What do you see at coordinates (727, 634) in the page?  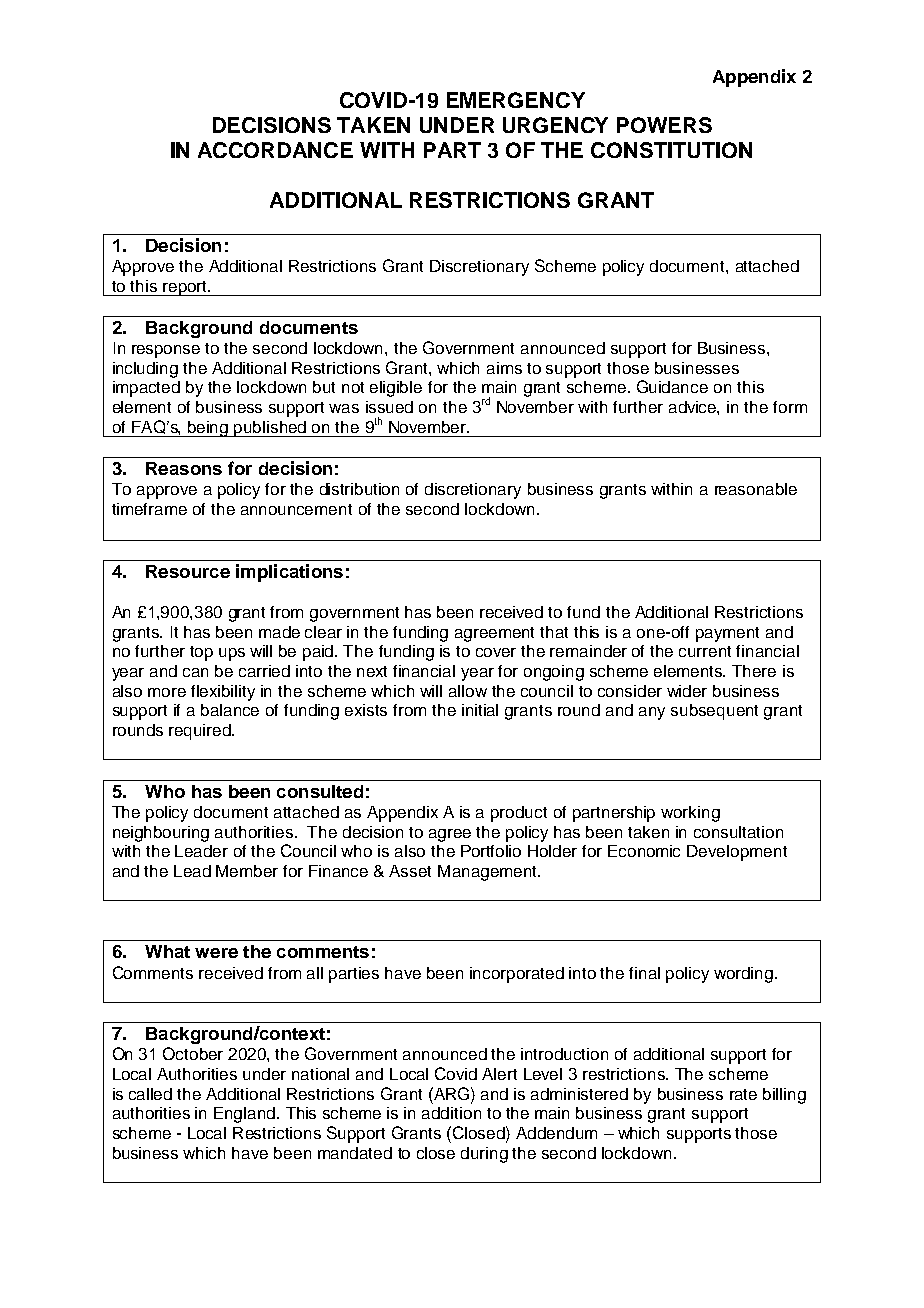 I see `payment` at bounding box center [727, 634].
